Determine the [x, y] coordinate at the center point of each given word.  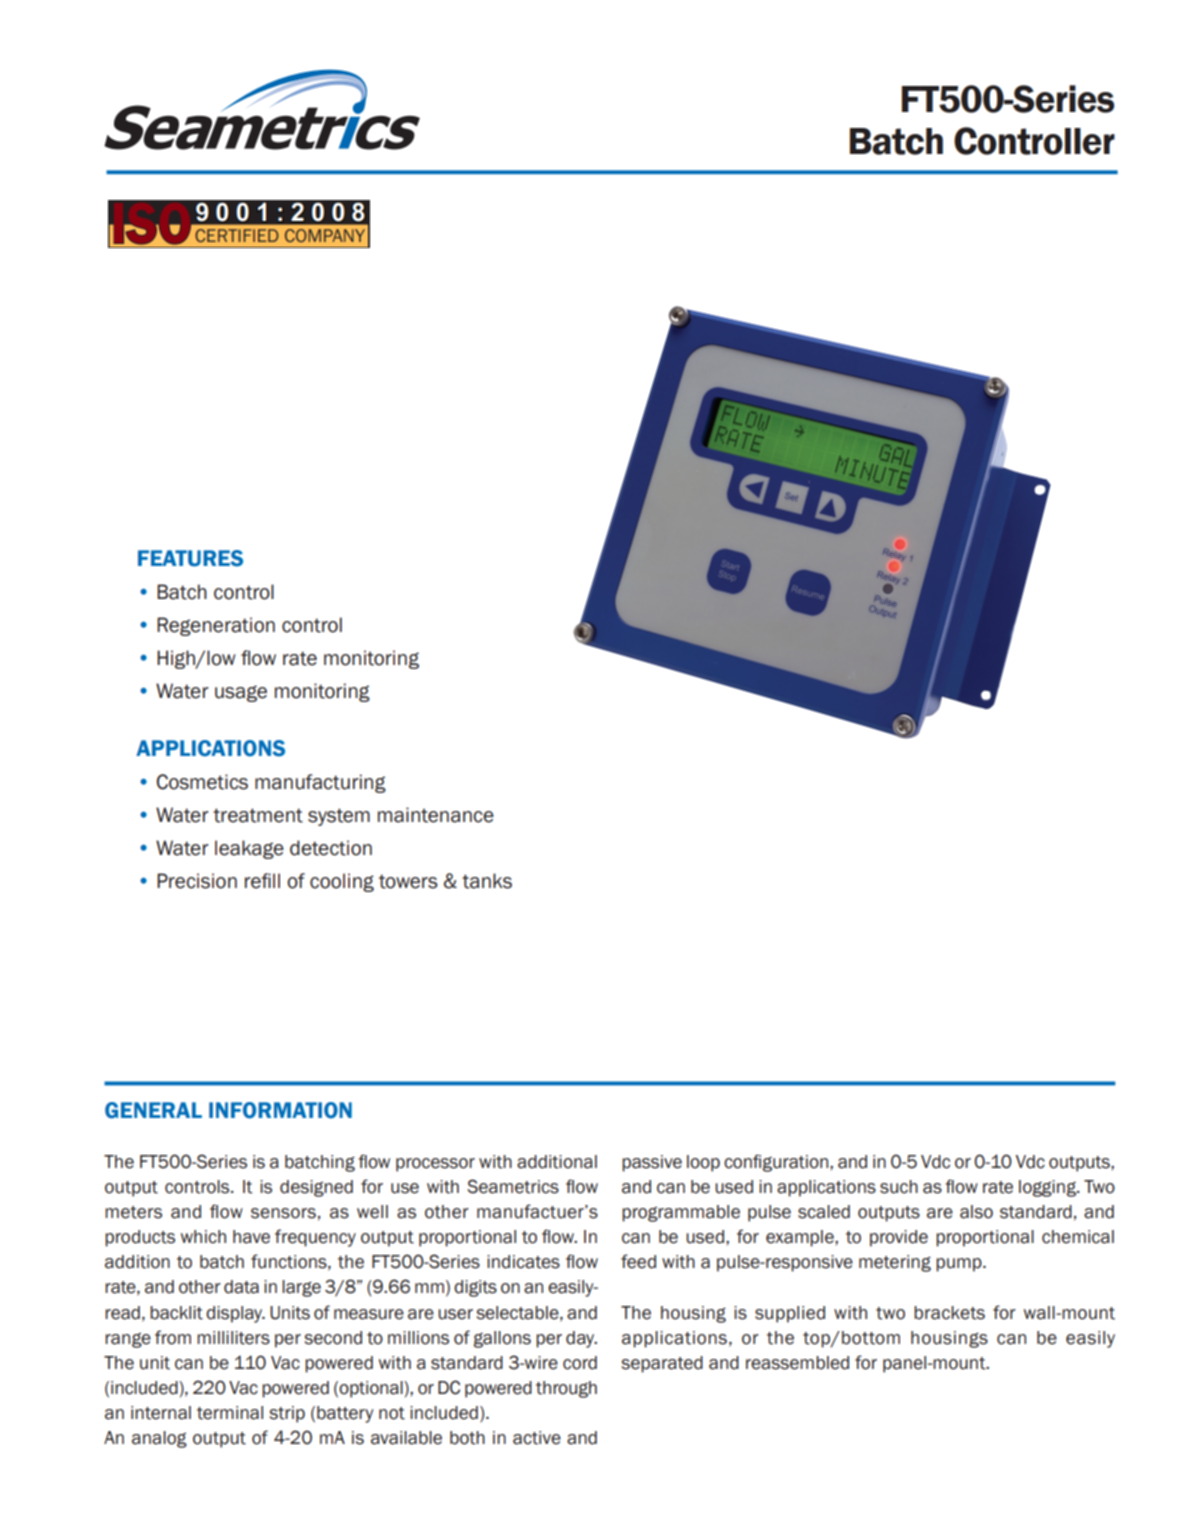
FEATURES [190, 558]
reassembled [797, 1363]
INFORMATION [280, 1110]
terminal [230, 1413]
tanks [487, 881]
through [566, 1389]
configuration [777, 1163]
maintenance [436, 815]
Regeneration [216, 626]
